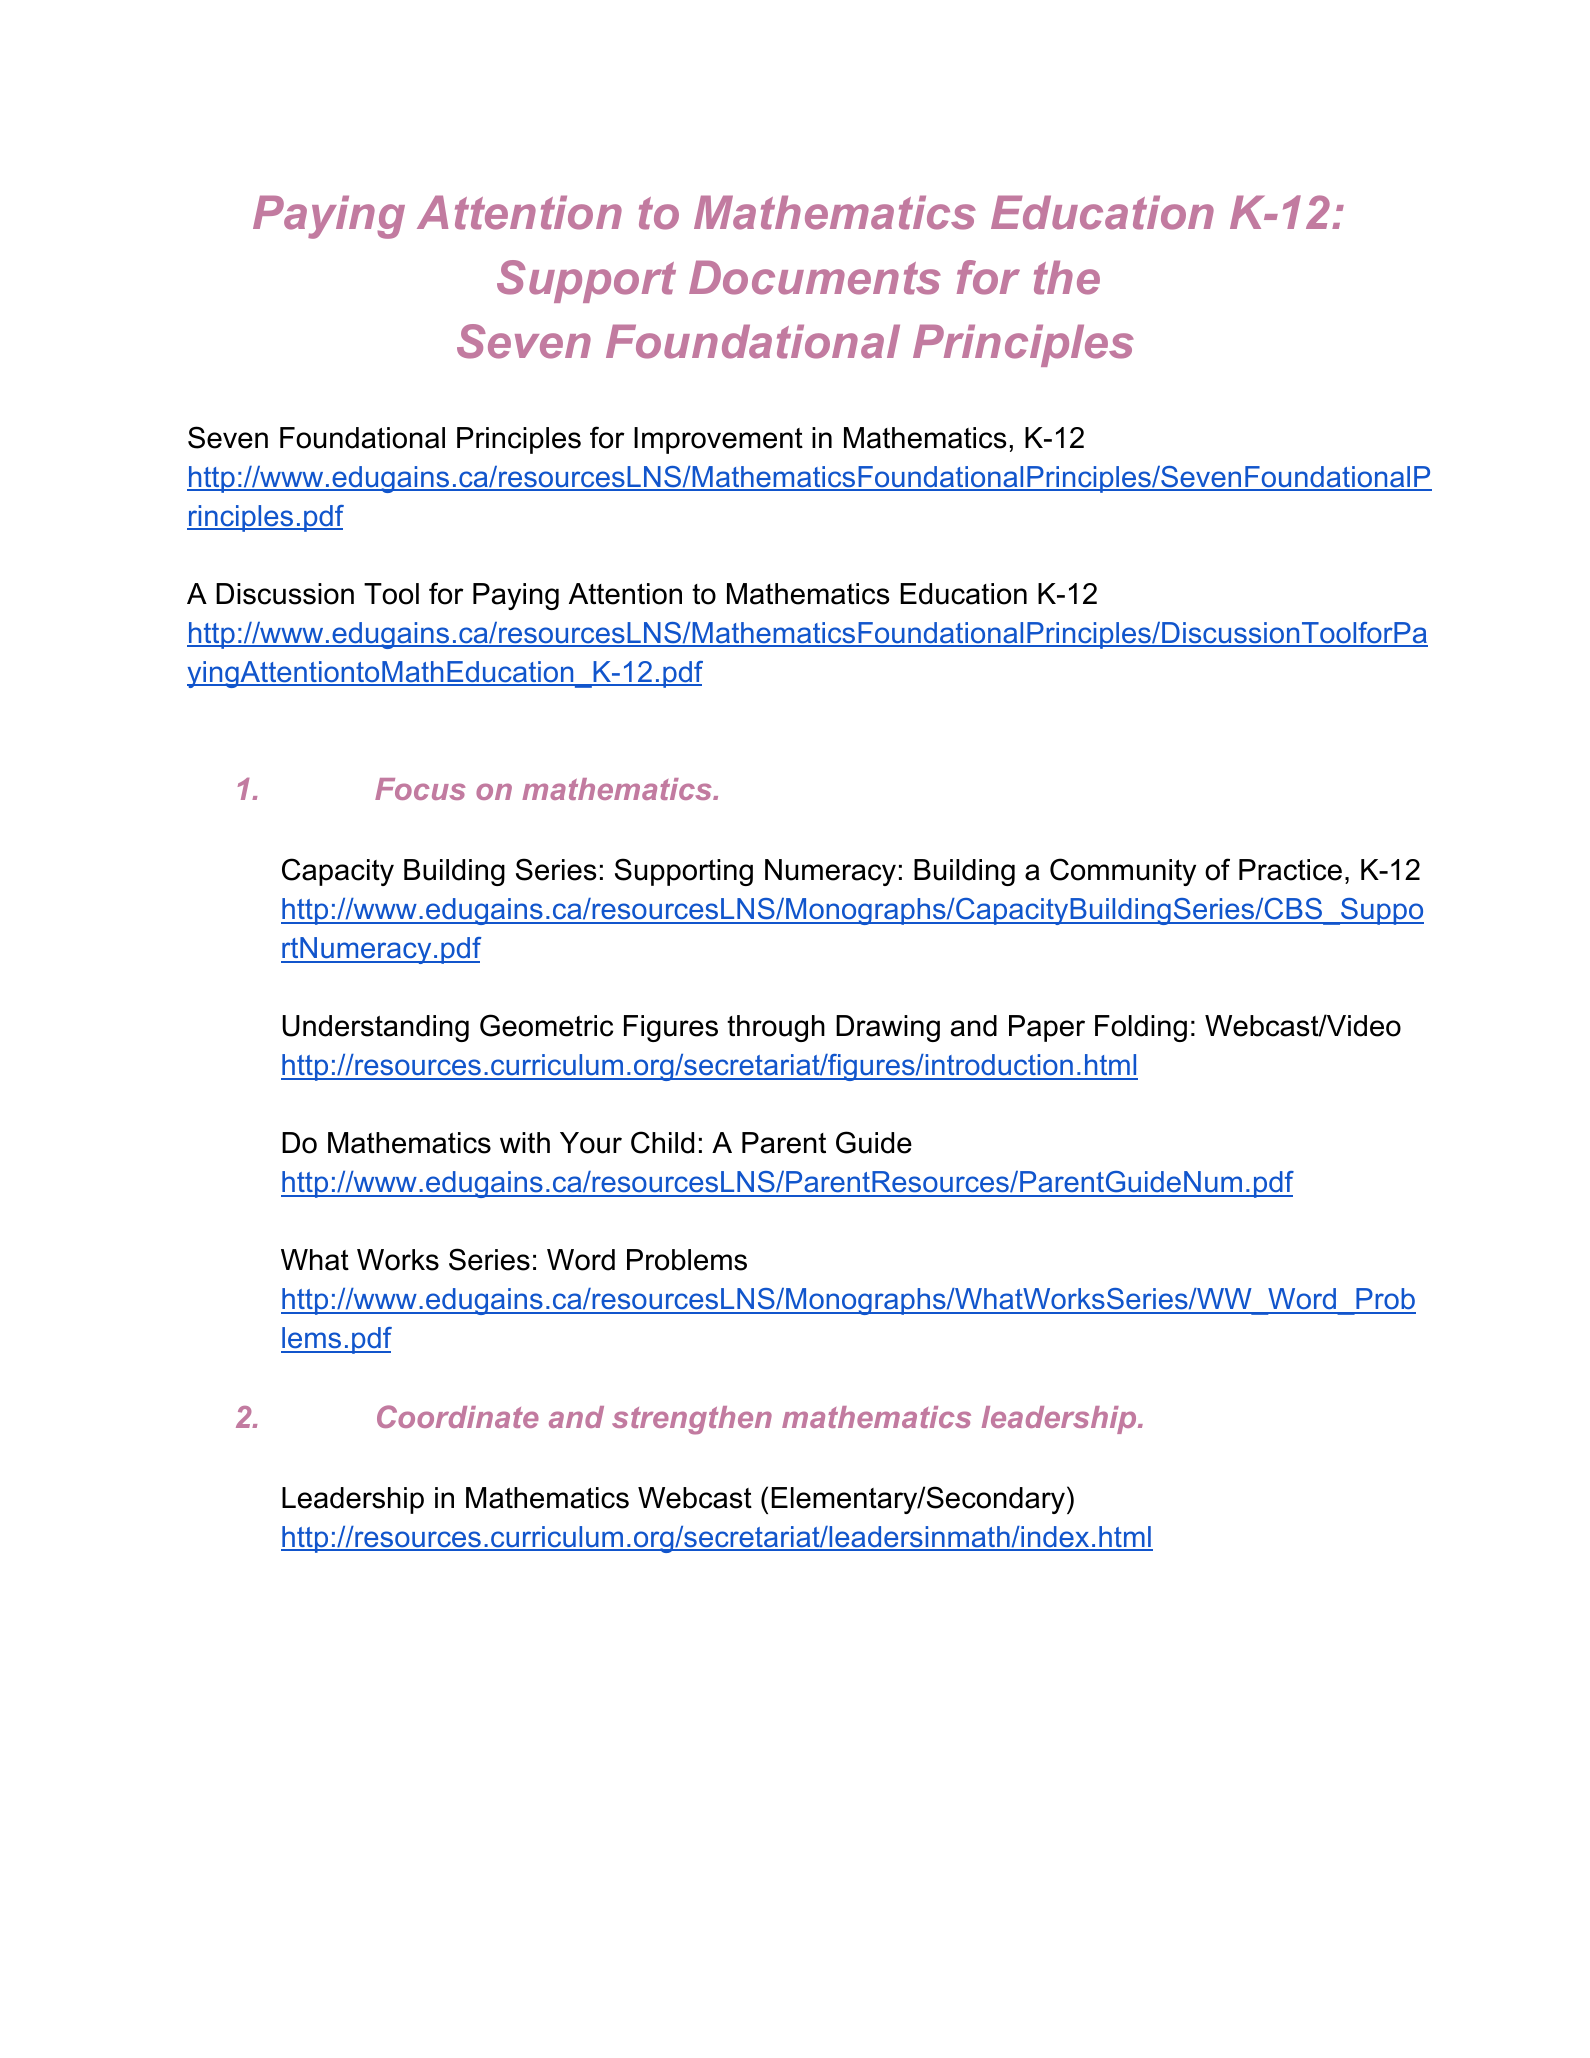 The width and height of the page is (1590, 2058). Describe the element at coordinates (1047, 1028) in the page. I see `Paper` at that location.
